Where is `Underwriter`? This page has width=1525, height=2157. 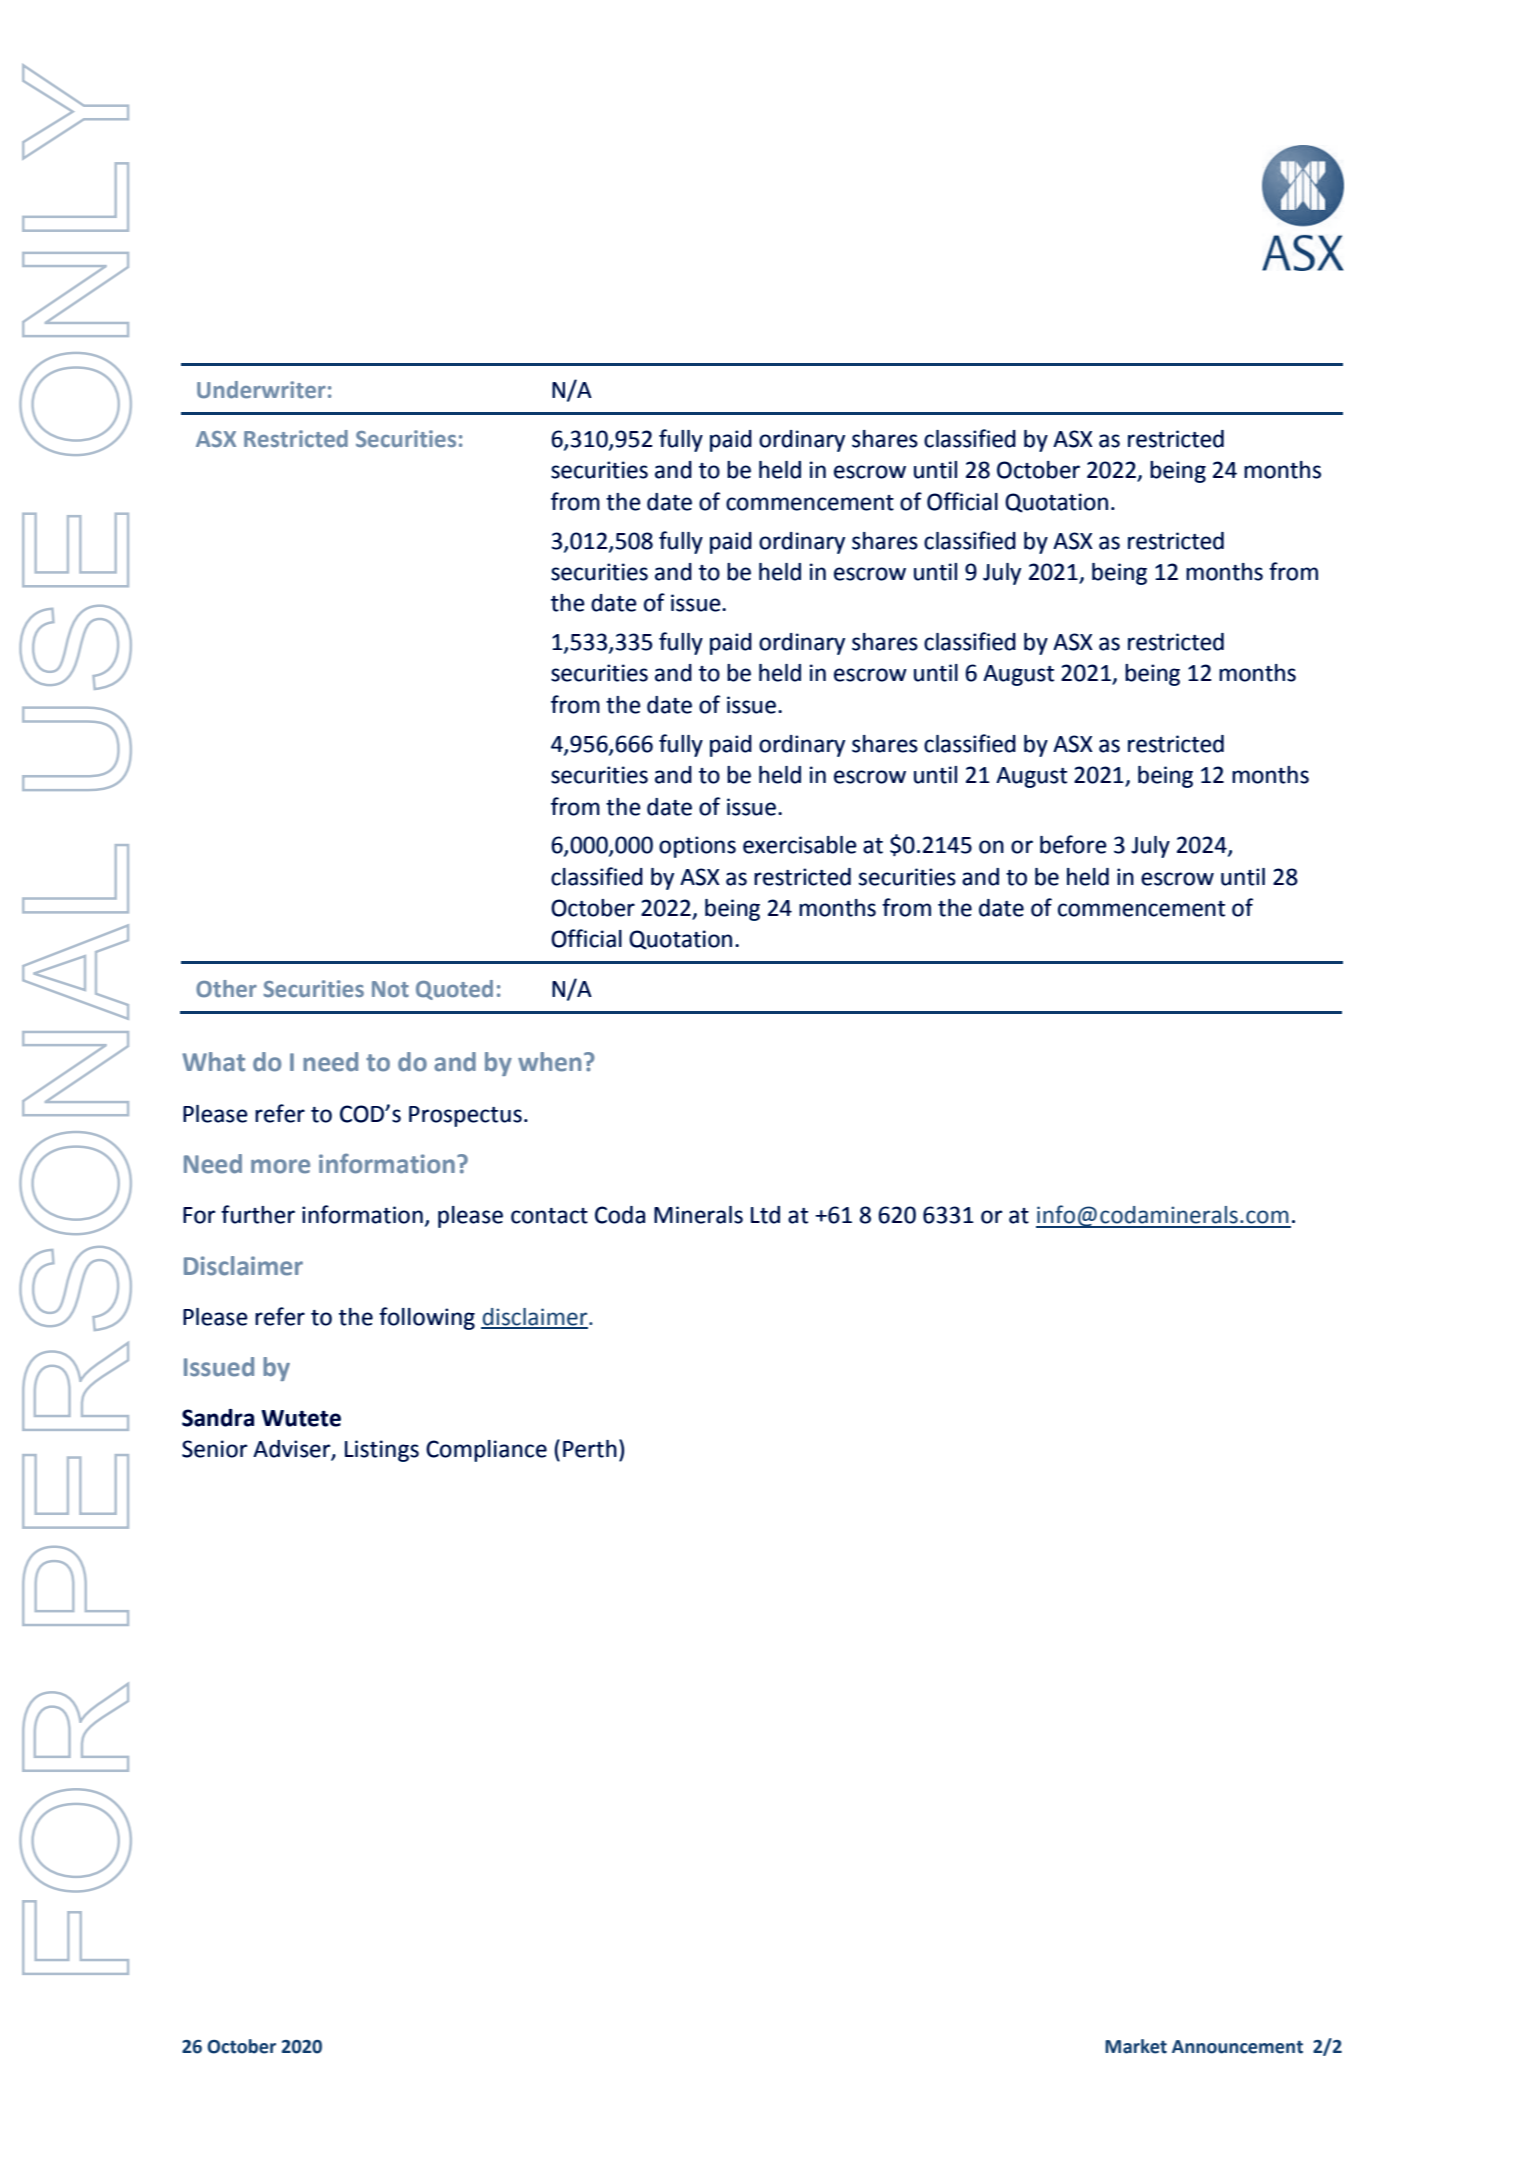
Underwriter is located at coordinates (261, 390).
